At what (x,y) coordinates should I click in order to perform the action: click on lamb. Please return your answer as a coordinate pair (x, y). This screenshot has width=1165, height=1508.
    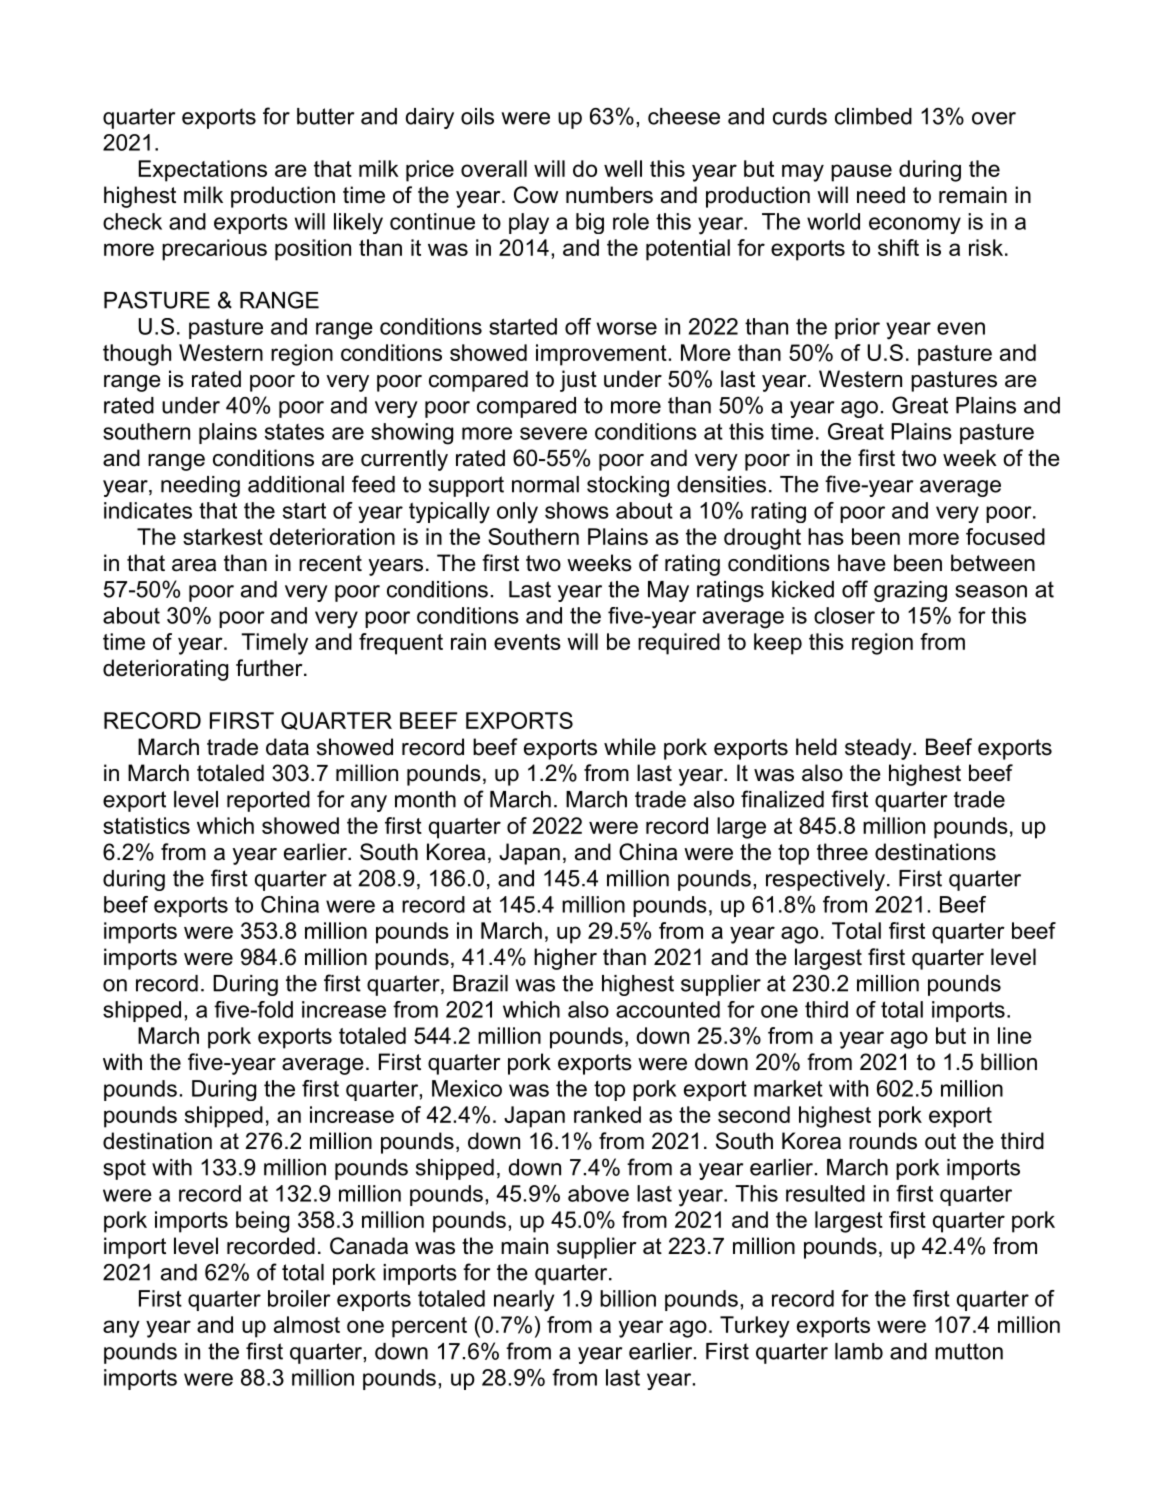
    Looking at the image, I should click on (859, 1351).
